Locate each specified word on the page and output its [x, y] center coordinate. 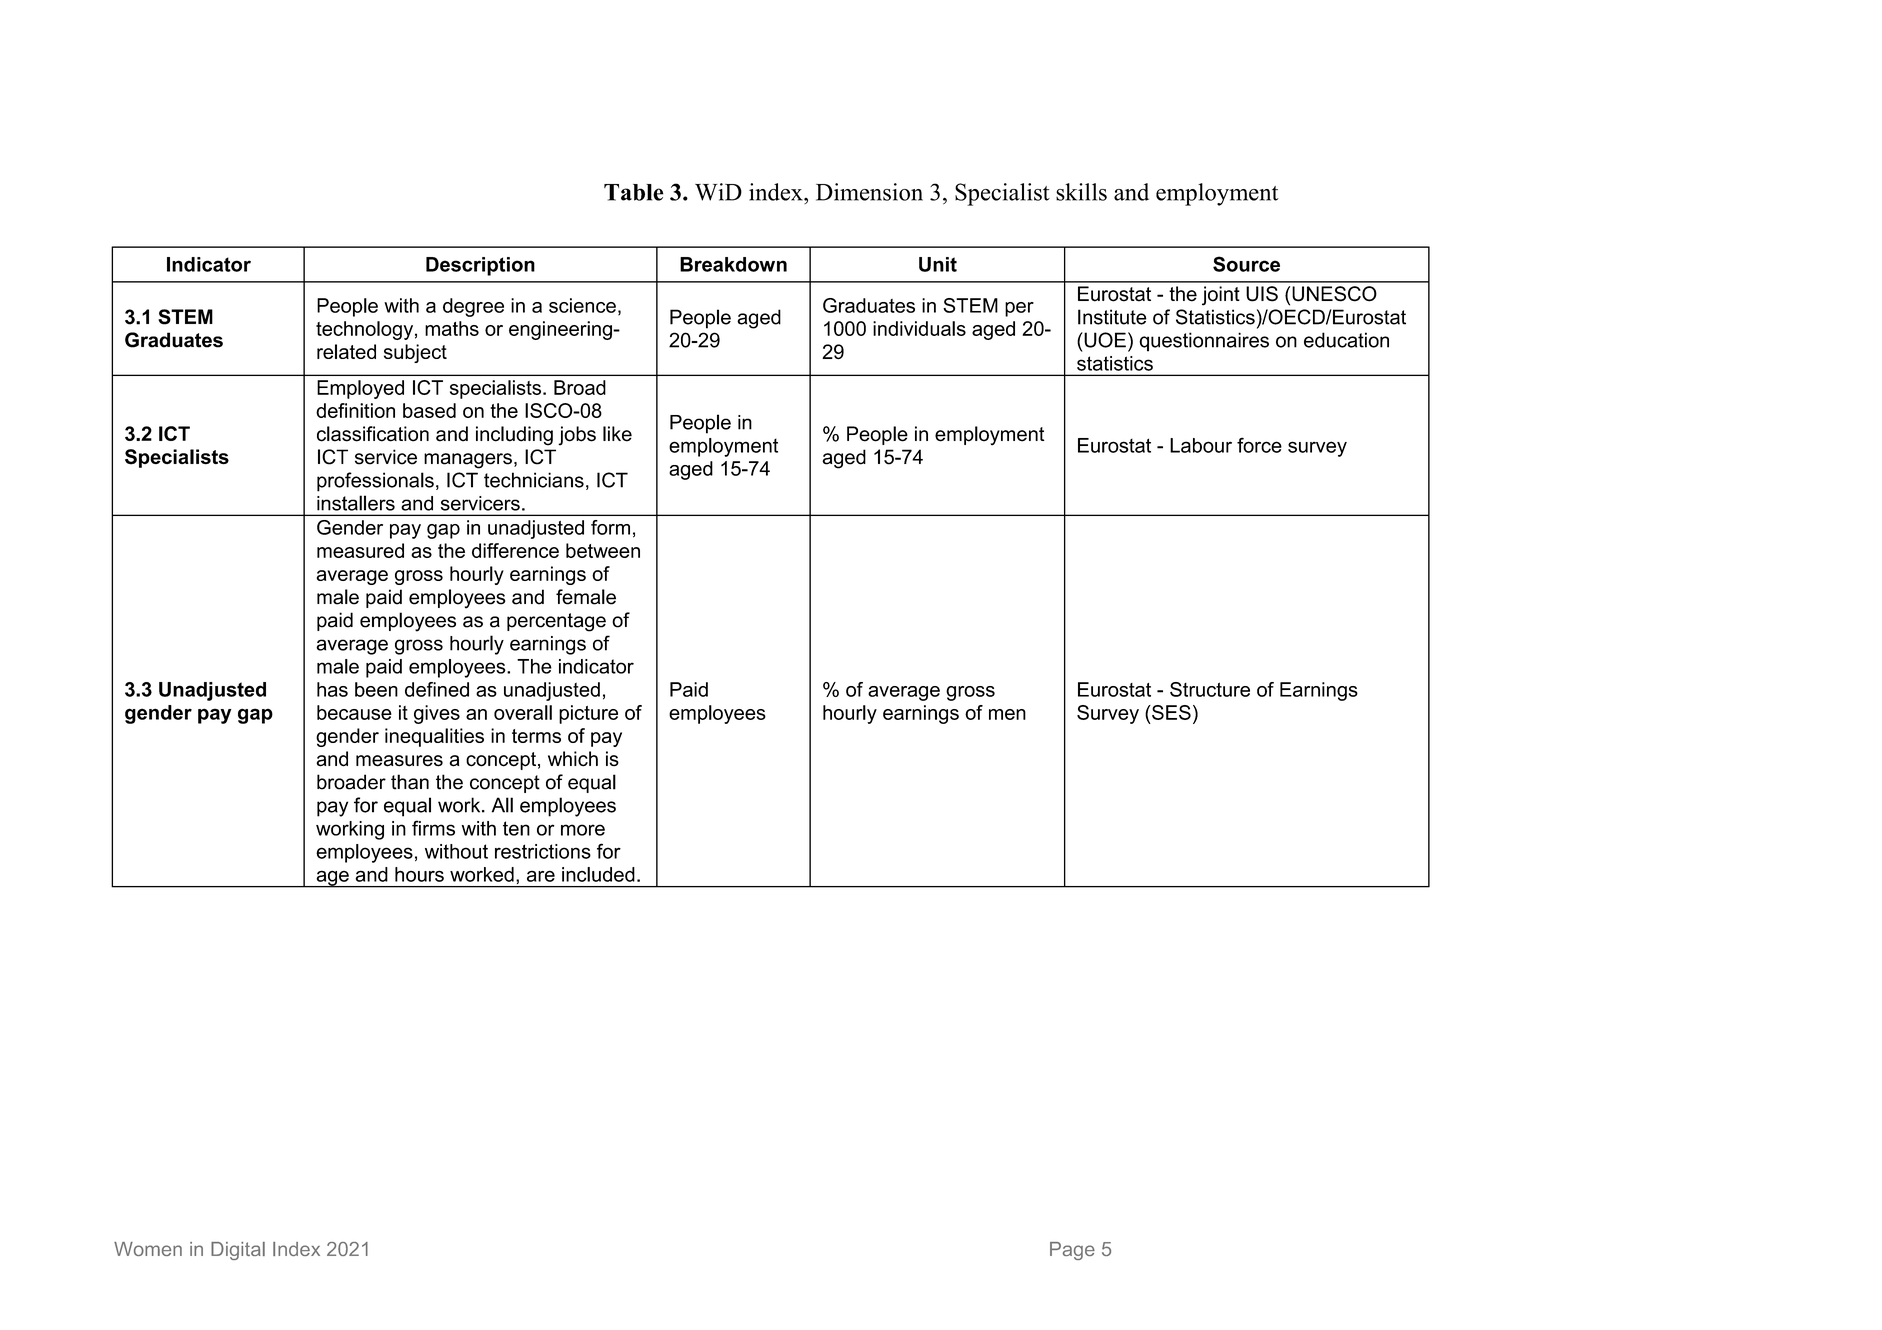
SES [1170, 712]
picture [588, 714]
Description [480, 266]
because [354, 712]
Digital [238, 1251]
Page [1072, 1251]
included [598, 874]
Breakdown [733, 264]
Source [1246, 264]
